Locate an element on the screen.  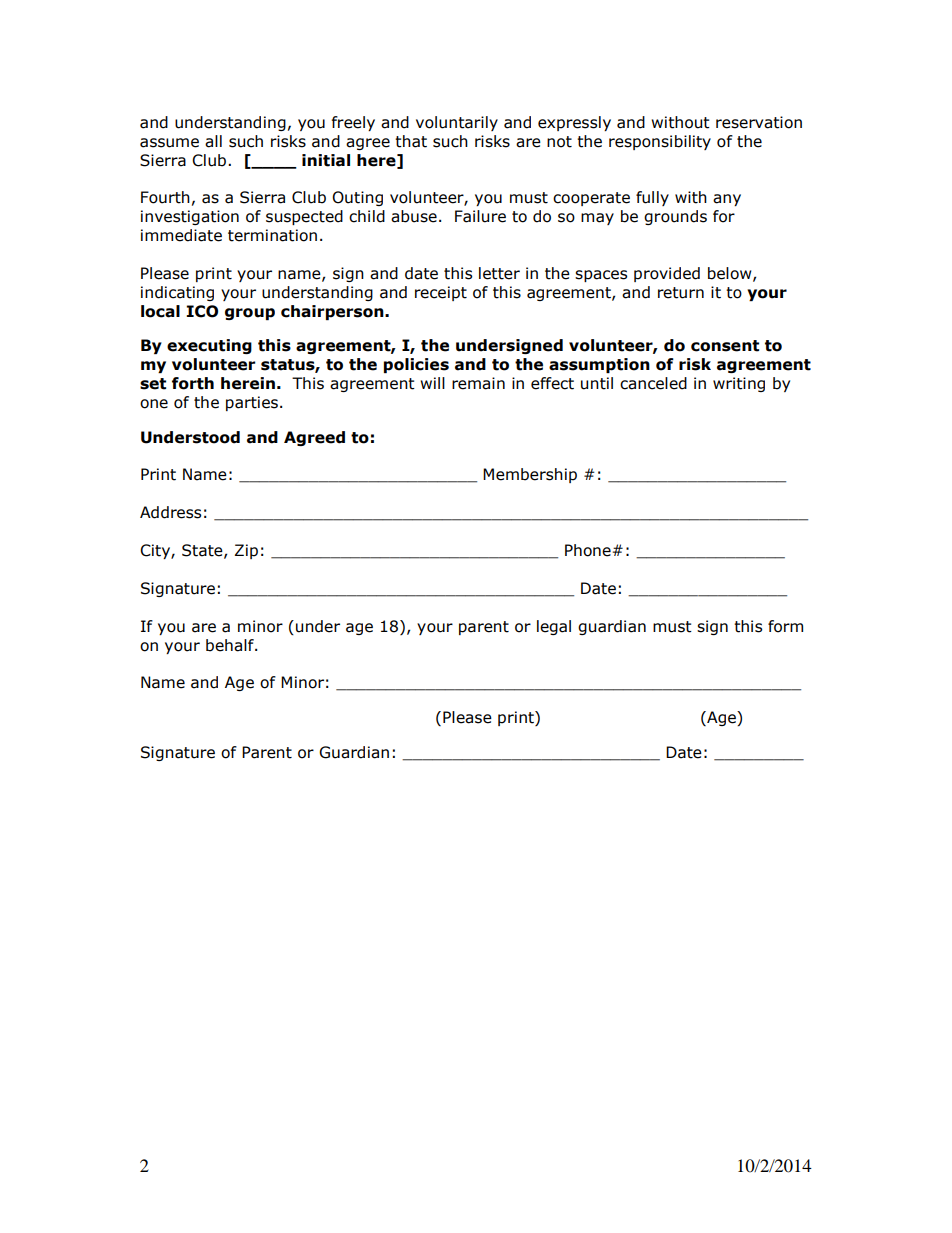
receipt is located at coordinates (441, 293).
